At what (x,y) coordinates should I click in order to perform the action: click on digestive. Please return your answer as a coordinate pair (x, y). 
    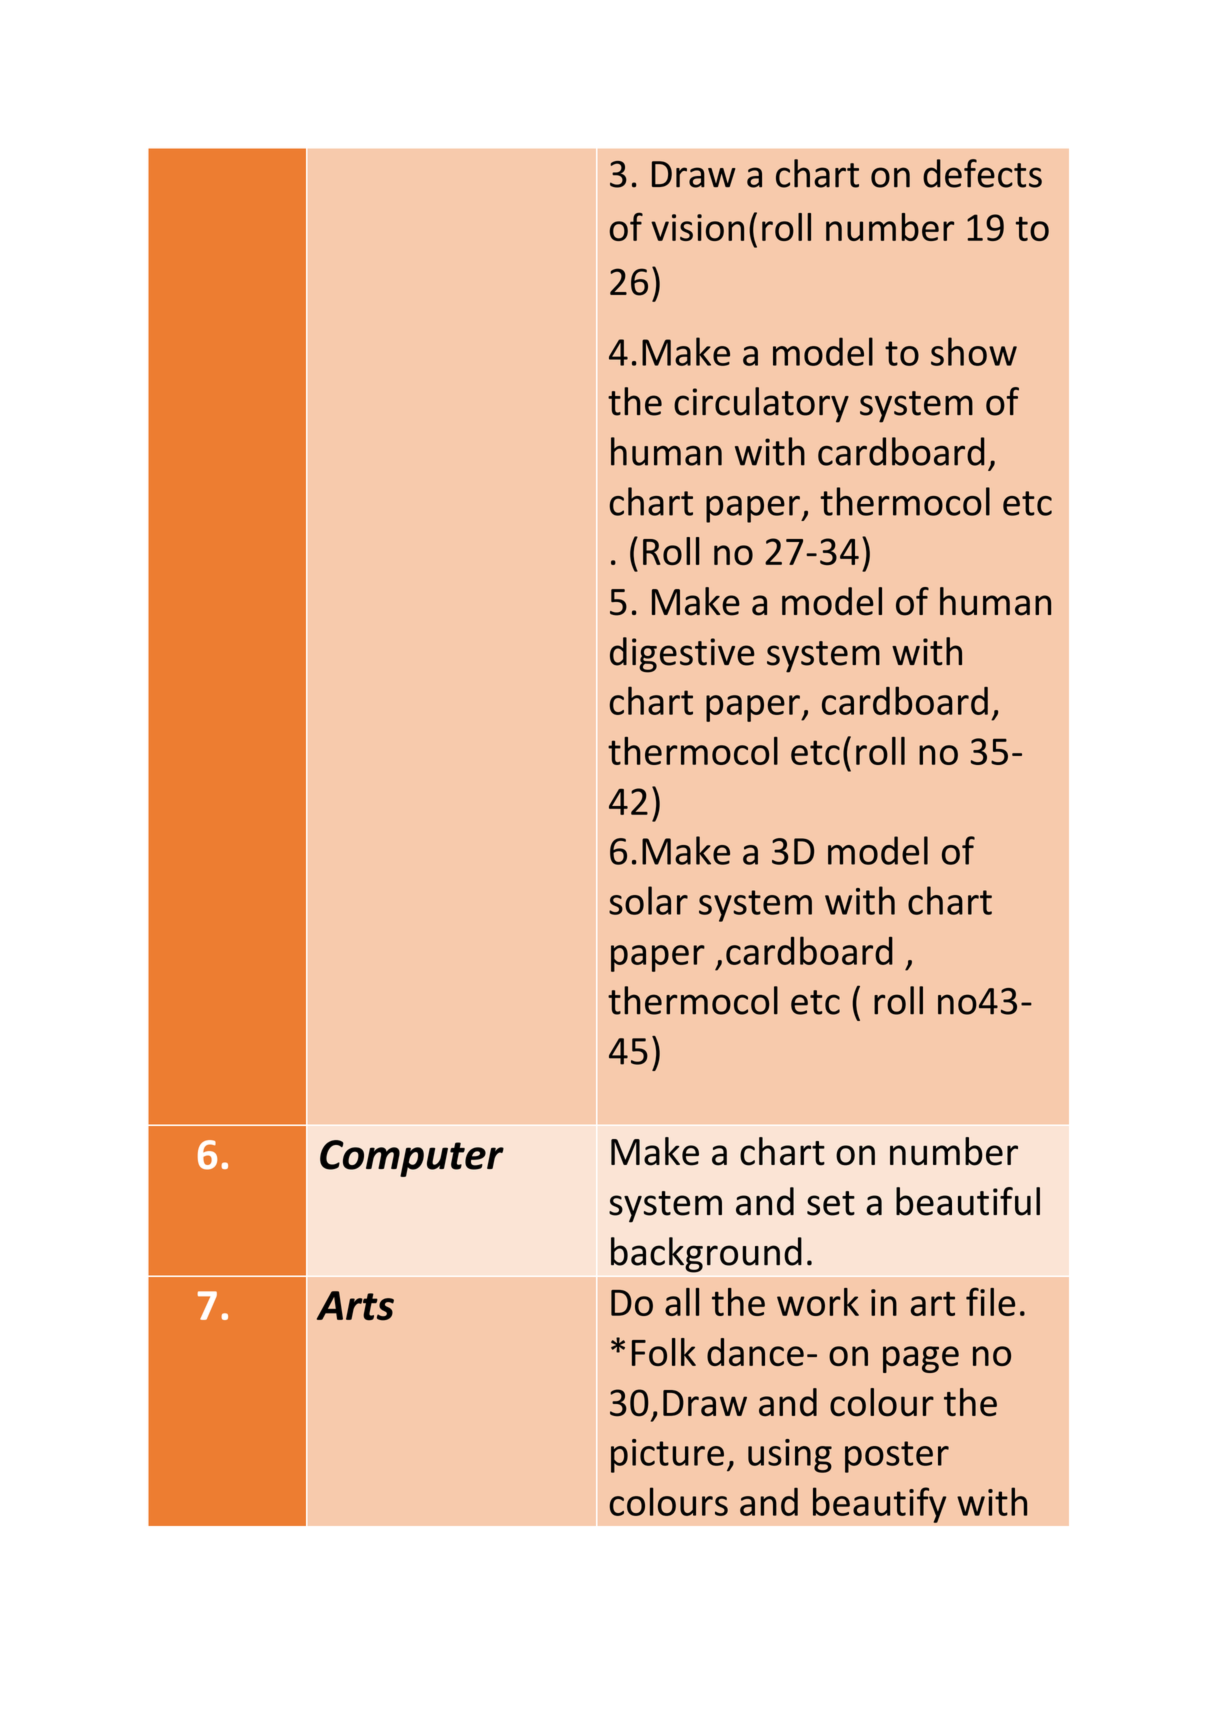
    Looking at the image, I should click on (682, 655).
